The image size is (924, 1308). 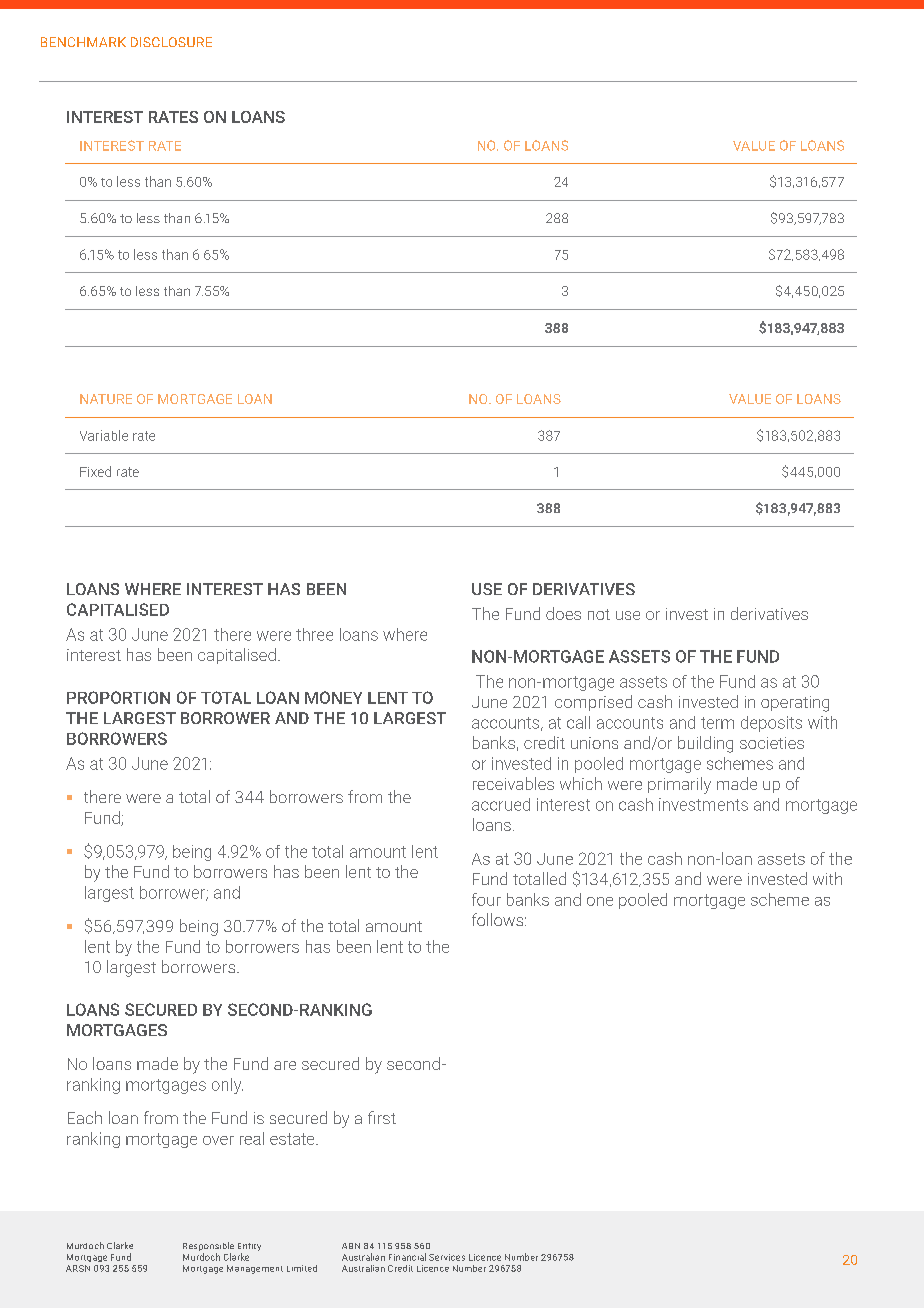 I want to click on not, so click(x=599, y=614).
